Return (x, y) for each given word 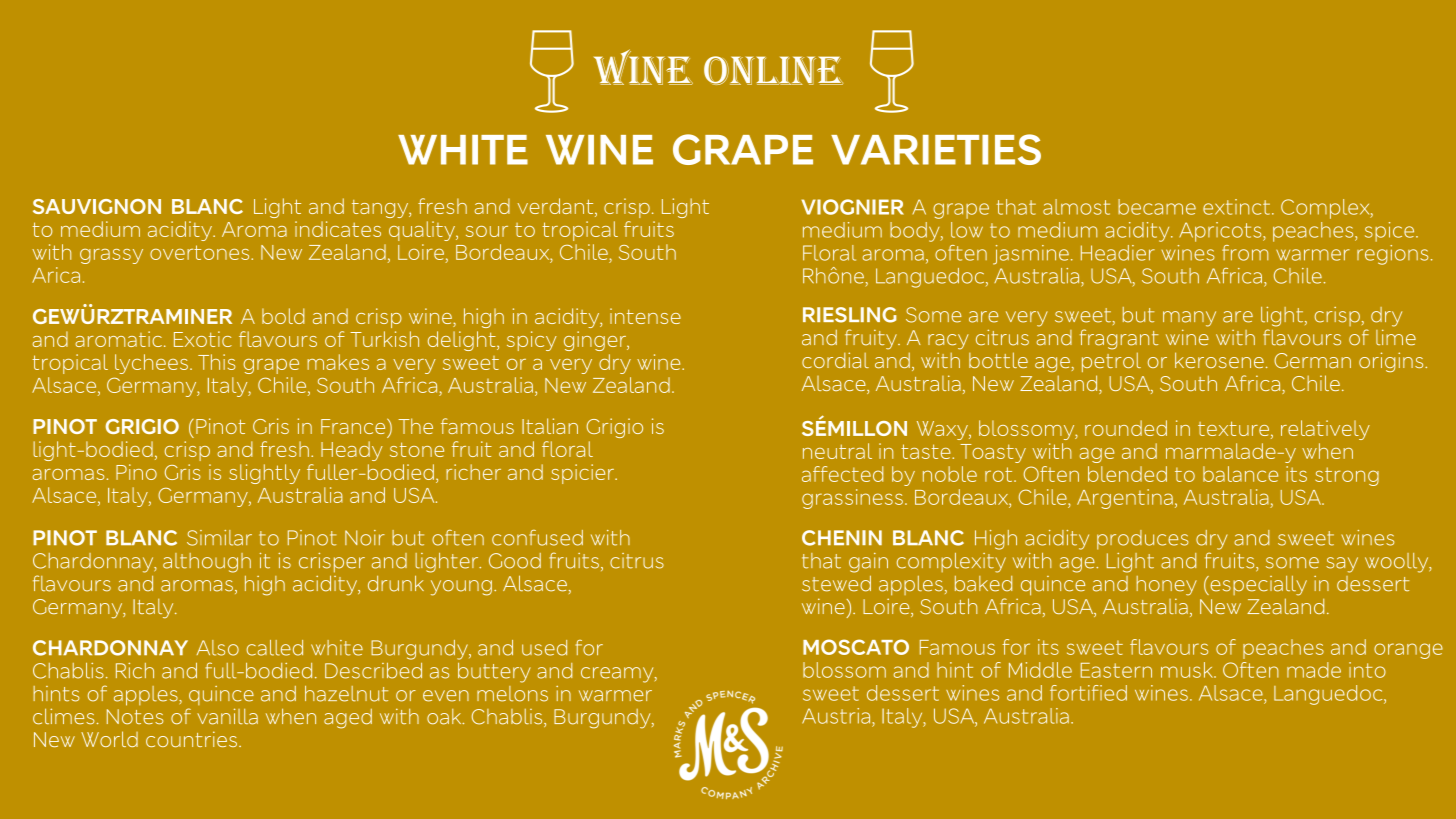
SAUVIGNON (97, 206)
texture (1235, 430)
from (1245, 253)
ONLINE (773, 70)
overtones (201, 252)
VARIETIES (936, 149)
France (354, 426)
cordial (835, 360)
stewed (836, 583)
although (207, 563)
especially (1257, 586)
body (916, 232)
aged (348, 719)
